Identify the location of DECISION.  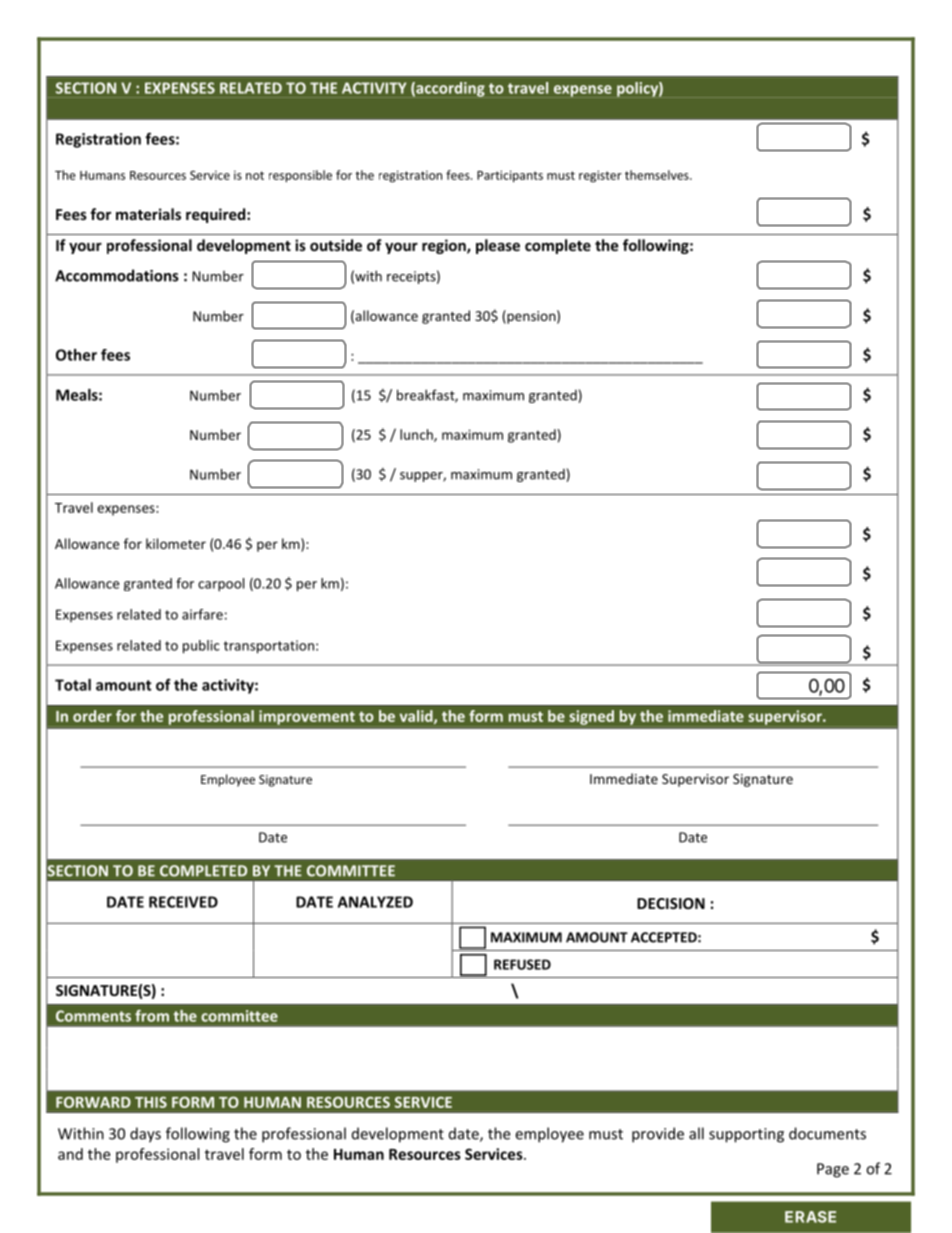
(671, 903).
